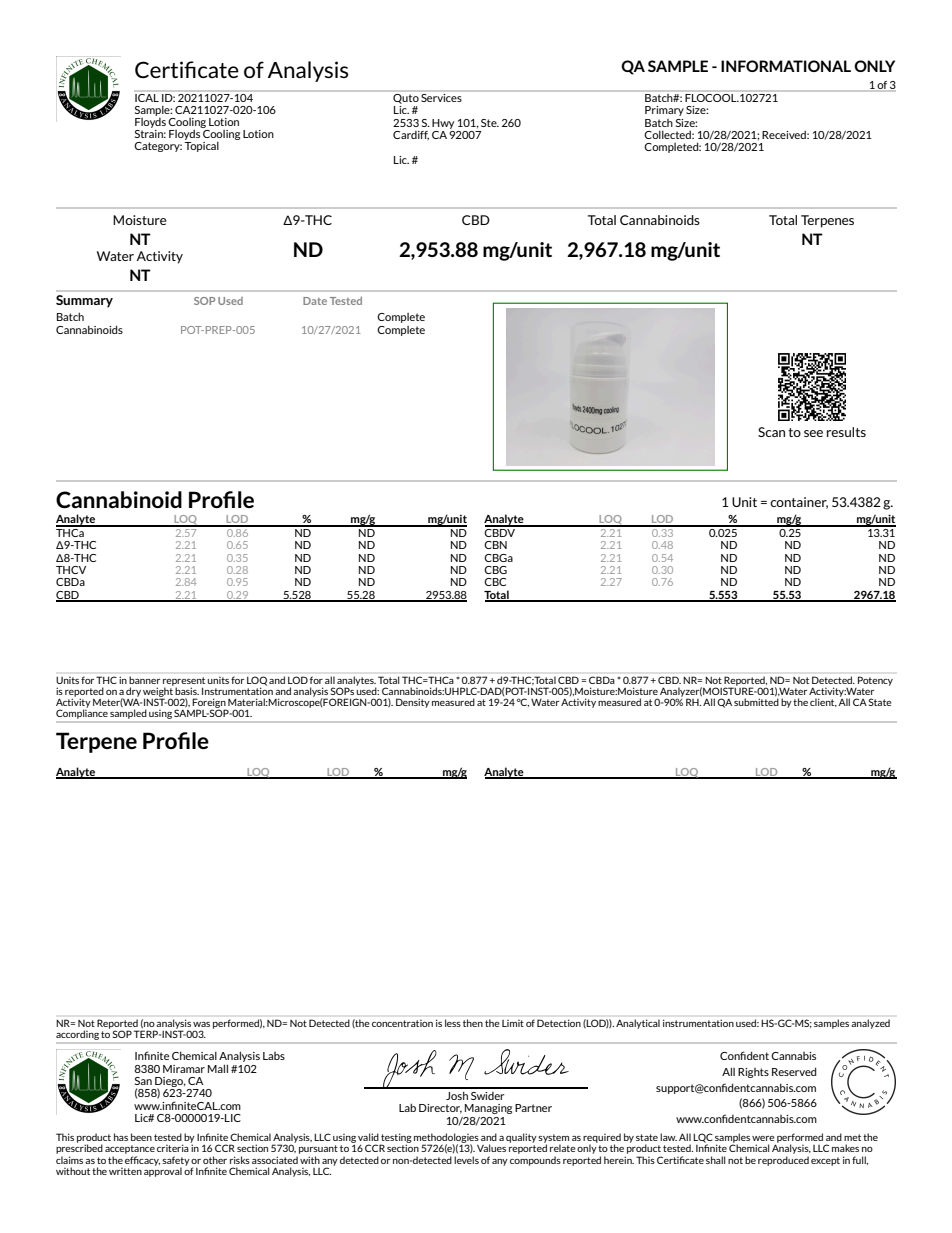 The image size is (952, 1233). I want to click on Scan, so click(771, 432).
